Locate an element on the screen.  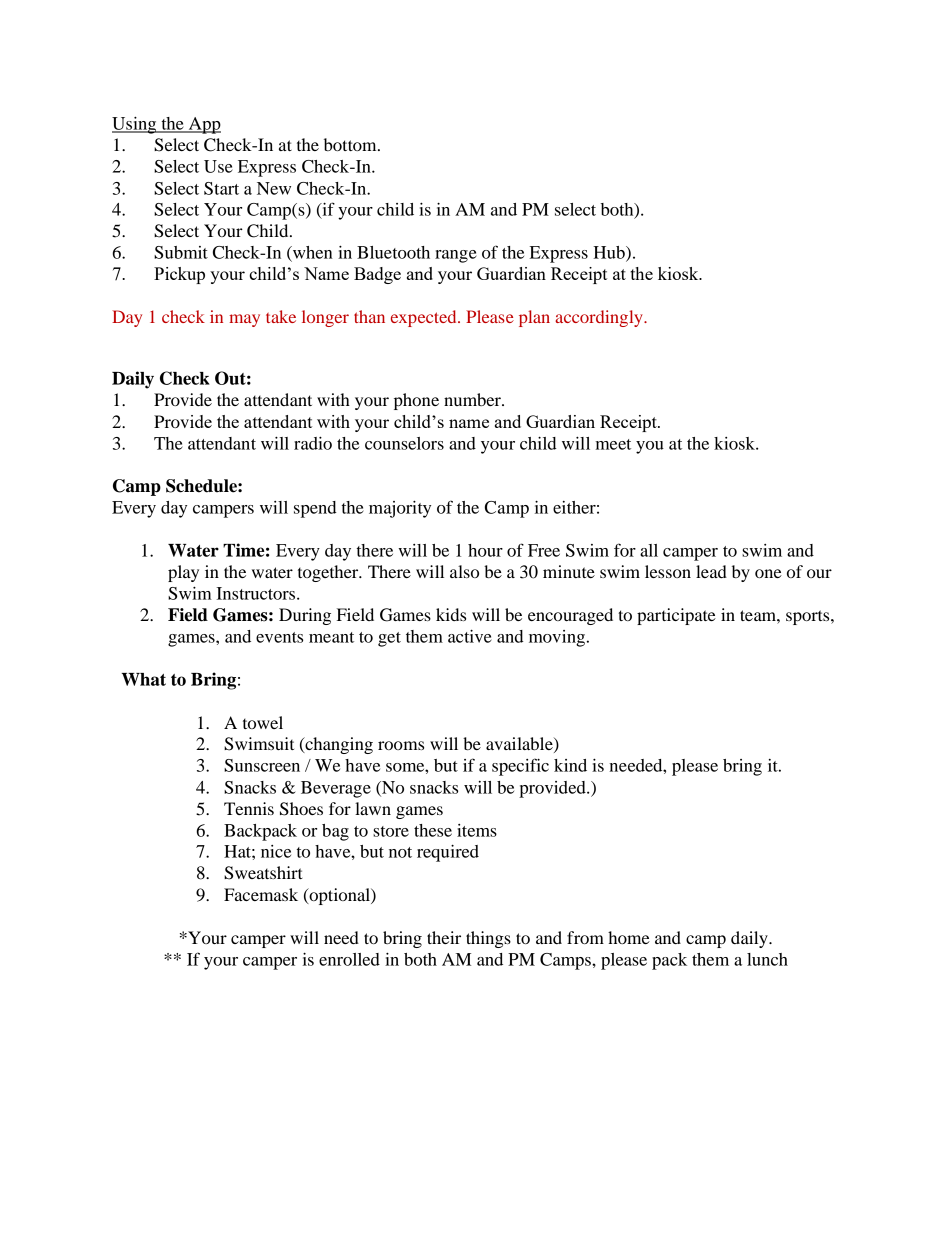
Hub is located at coordinates (610, 253).
